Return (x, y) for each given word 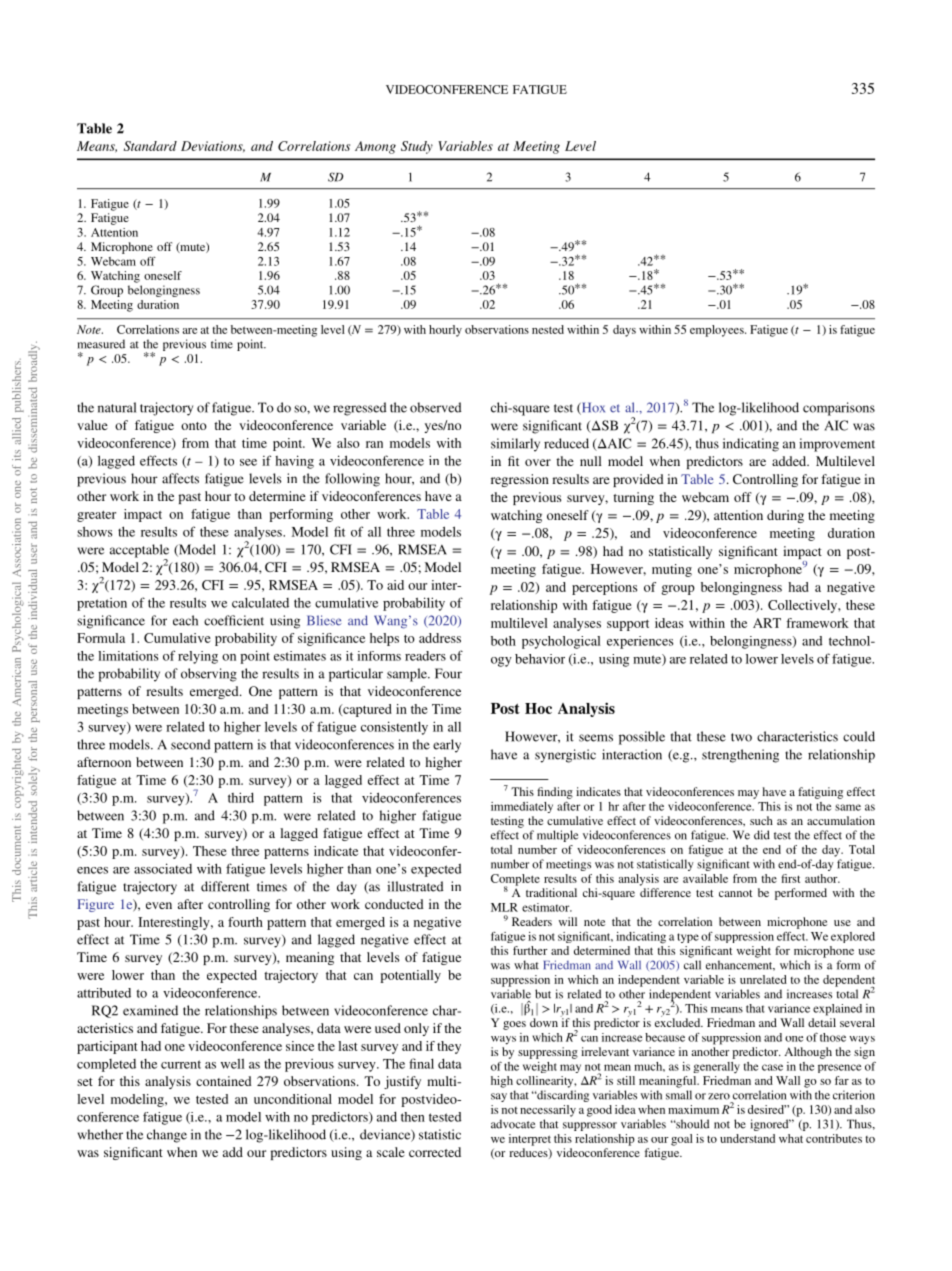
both (503, 641)
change (167, 1136)
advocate (513, 1124)
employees (718, 331)
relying (198, 657)
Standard (150, 146)
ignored (770, 1125)
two (741, 737)
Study (417, 147)
